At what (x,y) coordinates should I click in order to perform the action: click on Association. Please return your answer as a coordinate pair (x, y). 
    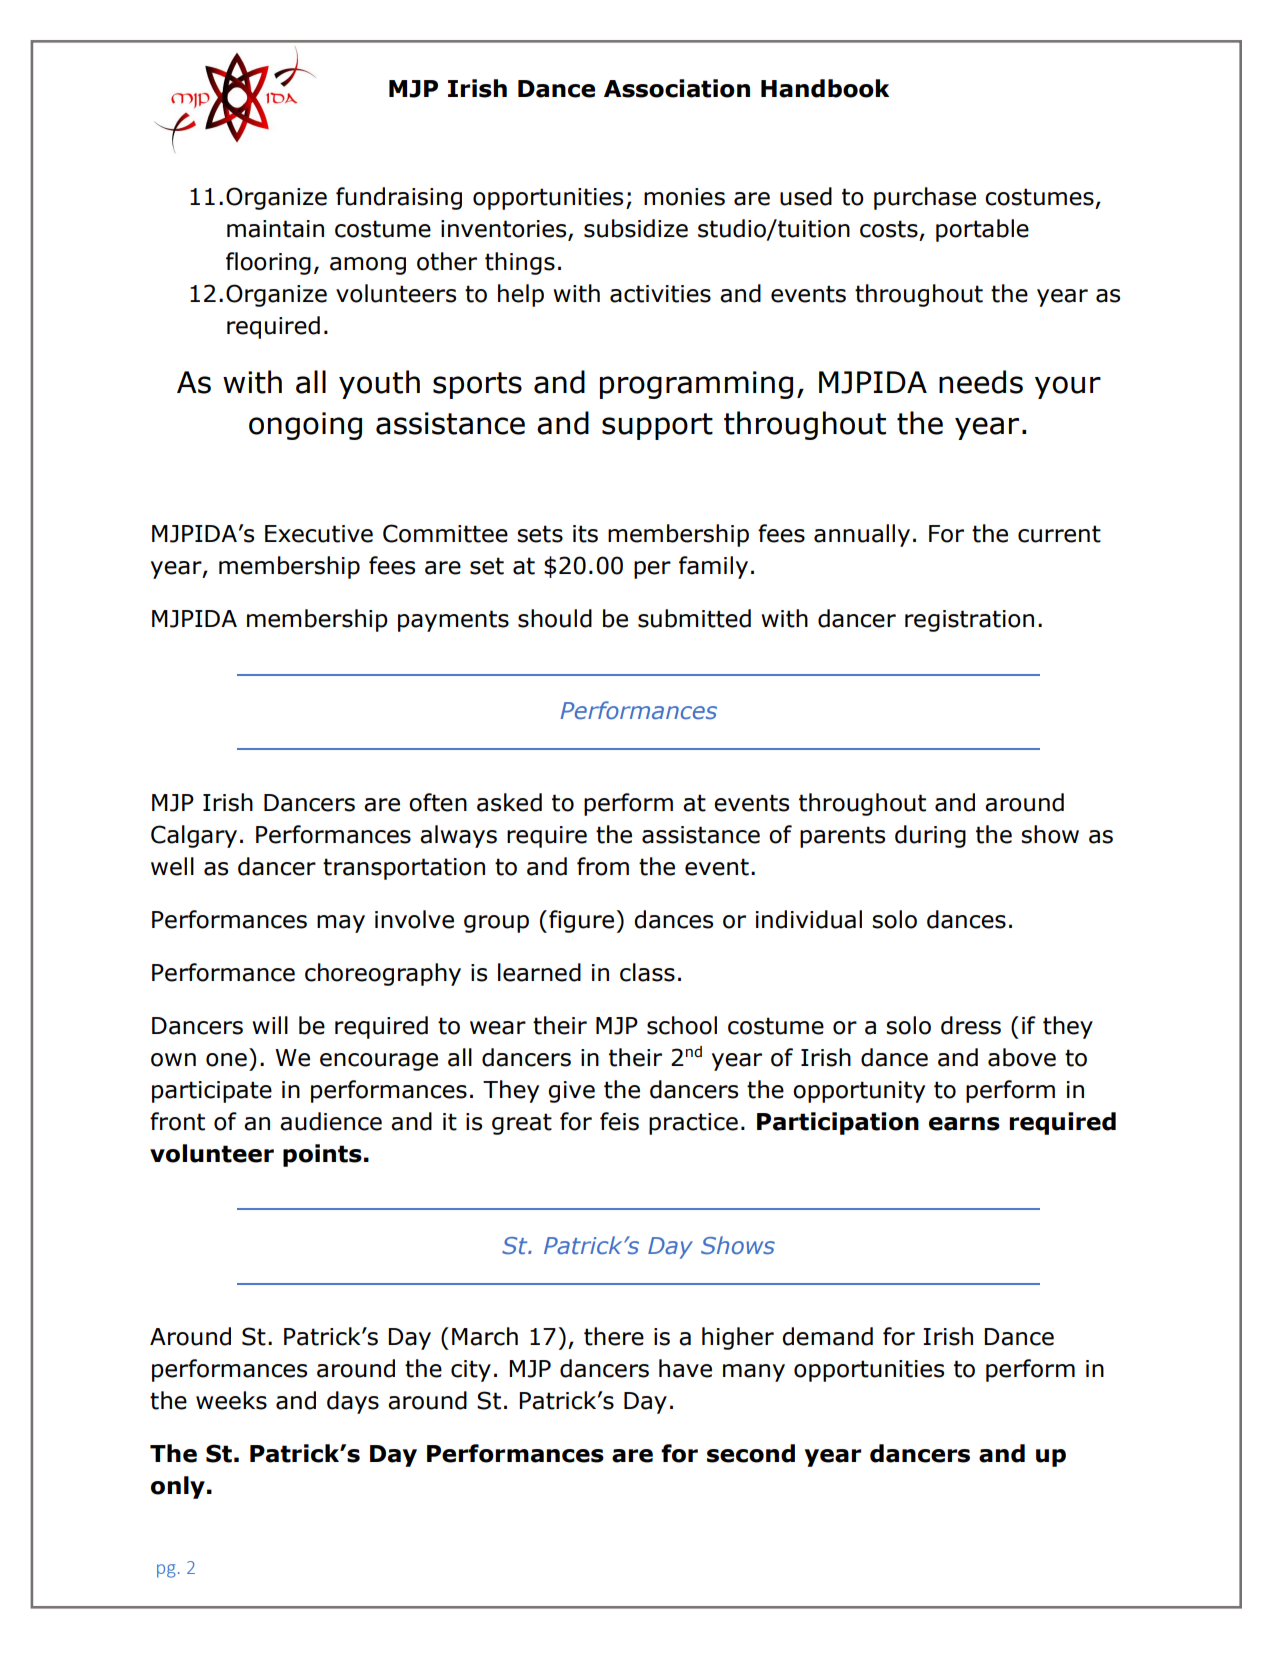
    Looking at the image, I should click on (677, 88).
